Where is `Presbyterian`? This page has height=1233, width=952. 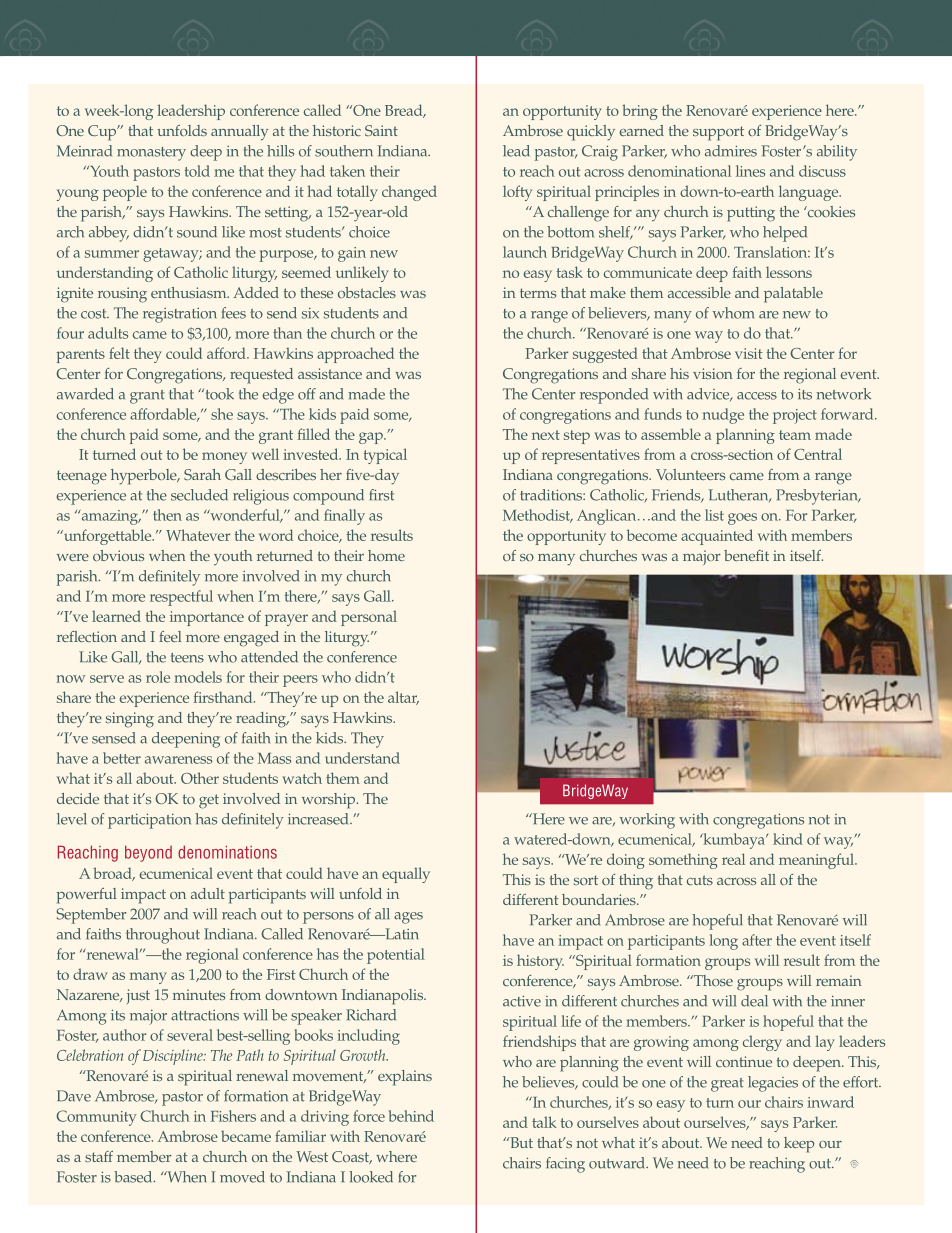
Presbyterian is located at coordinates (818, 497).
